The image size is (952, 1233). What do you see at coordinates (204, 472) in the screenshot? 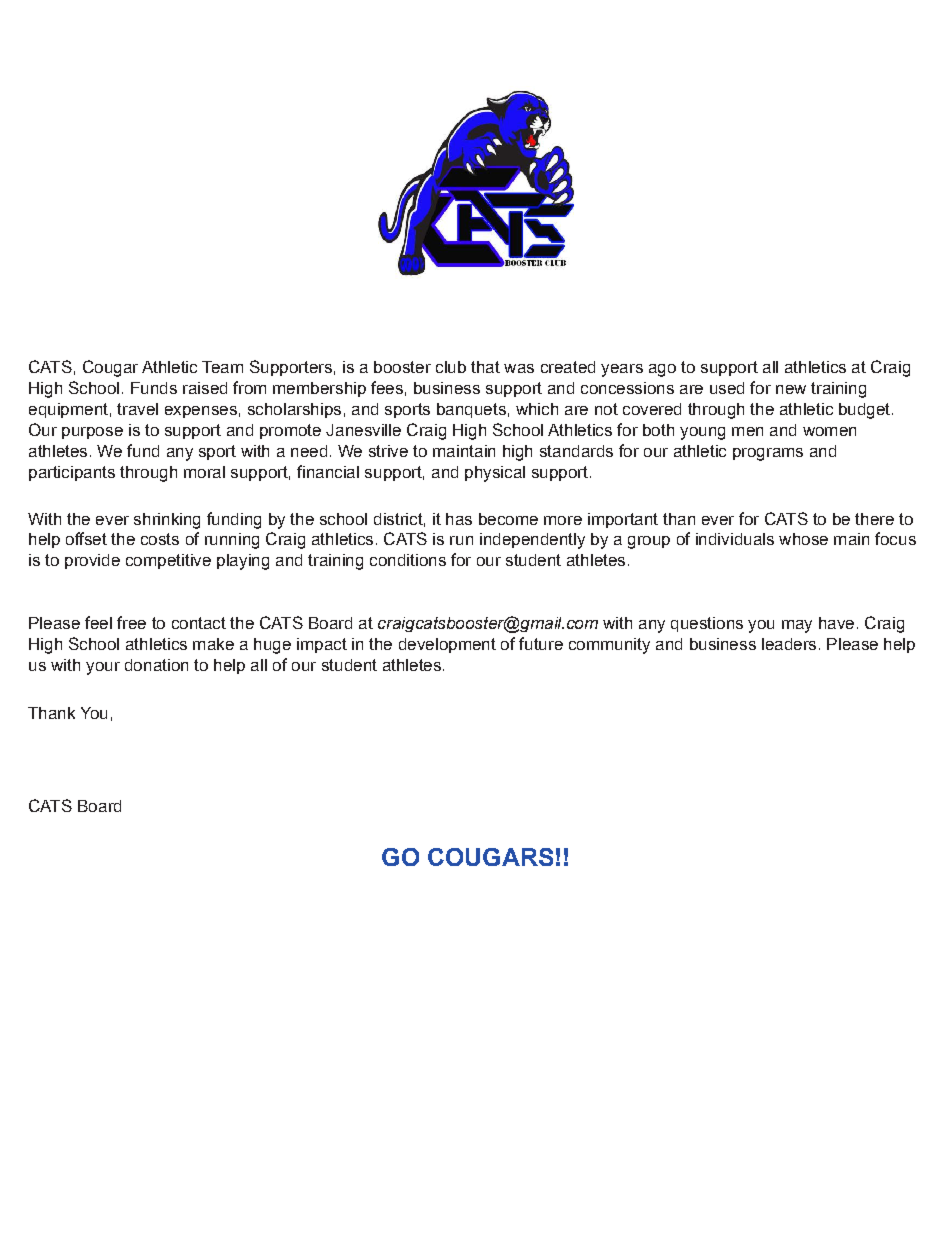
I see `moral` at bounding box center [204, 472].
